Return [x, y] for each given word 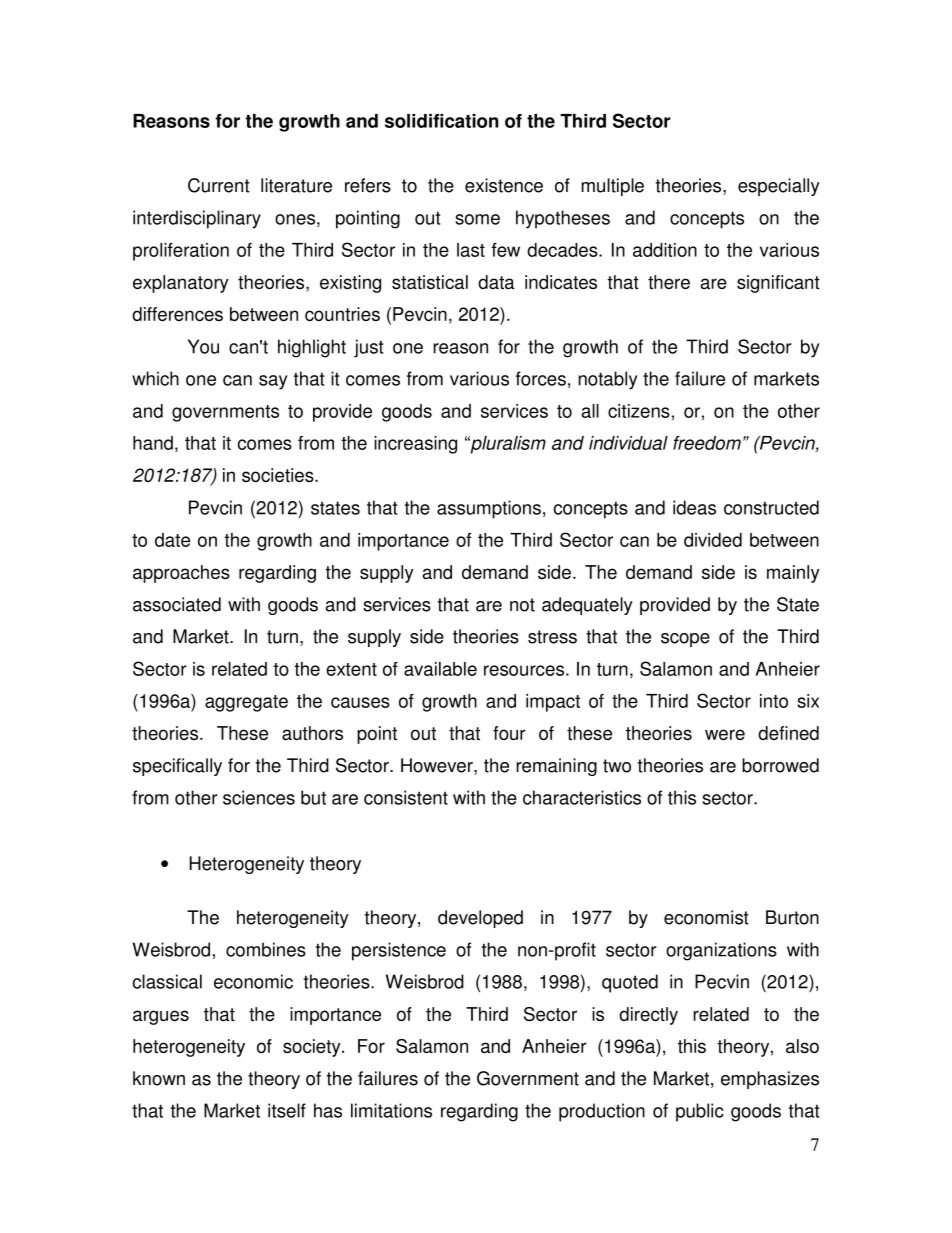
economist [706, 917]
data [496, 282]
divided [713, 540]
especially [779, 187]
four [509, 733]
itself [287, 1110]
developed [480, 919]
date [172, 540]
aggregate [246, 703]
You [203, 346]
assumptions [489, 509]
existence [504, 185]
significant [778, 284]
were [725, 734]
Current [219, 185]
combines [266, 949]
